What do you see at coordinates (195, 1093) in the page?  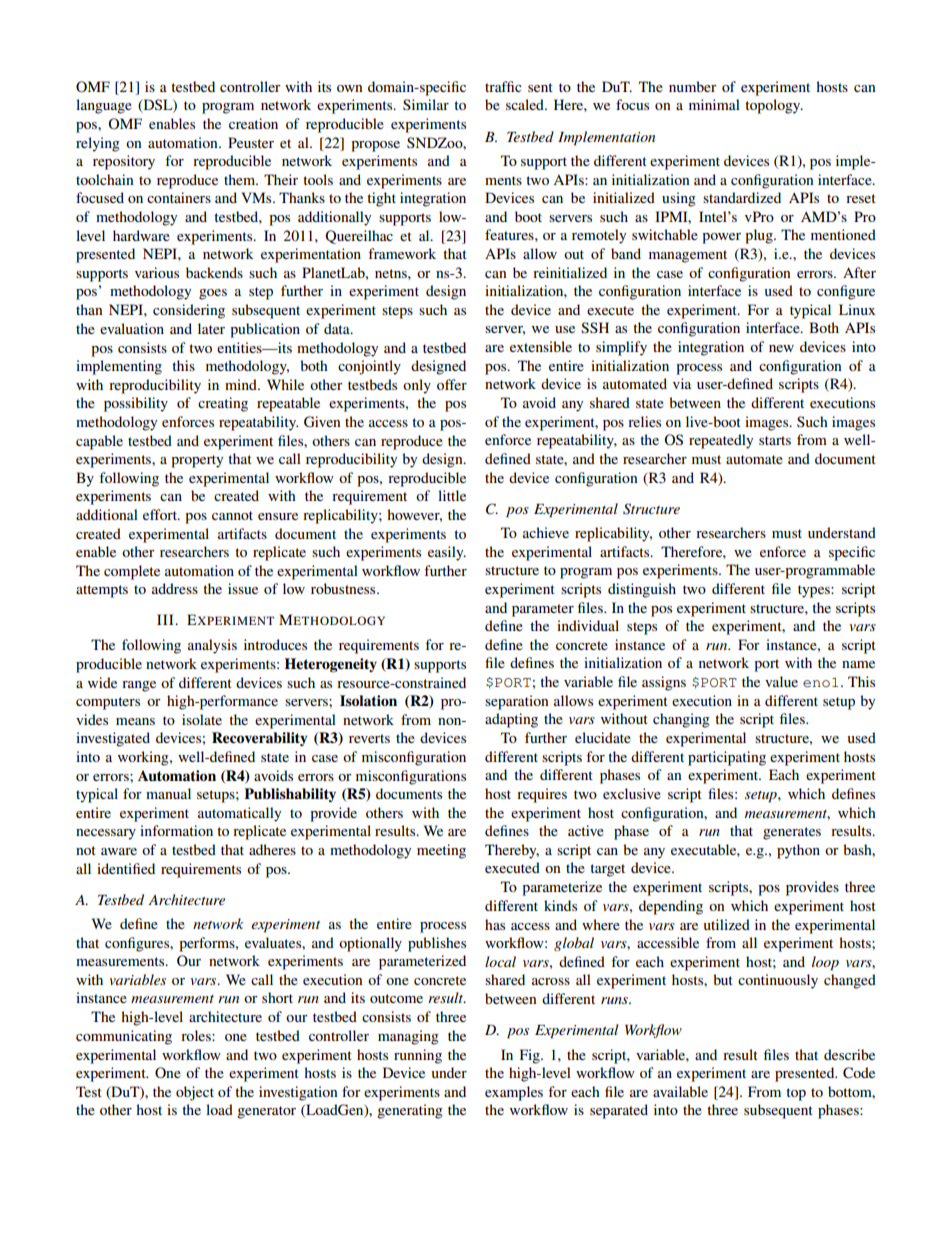 I see `object` at bounding box center [195, 1093].
